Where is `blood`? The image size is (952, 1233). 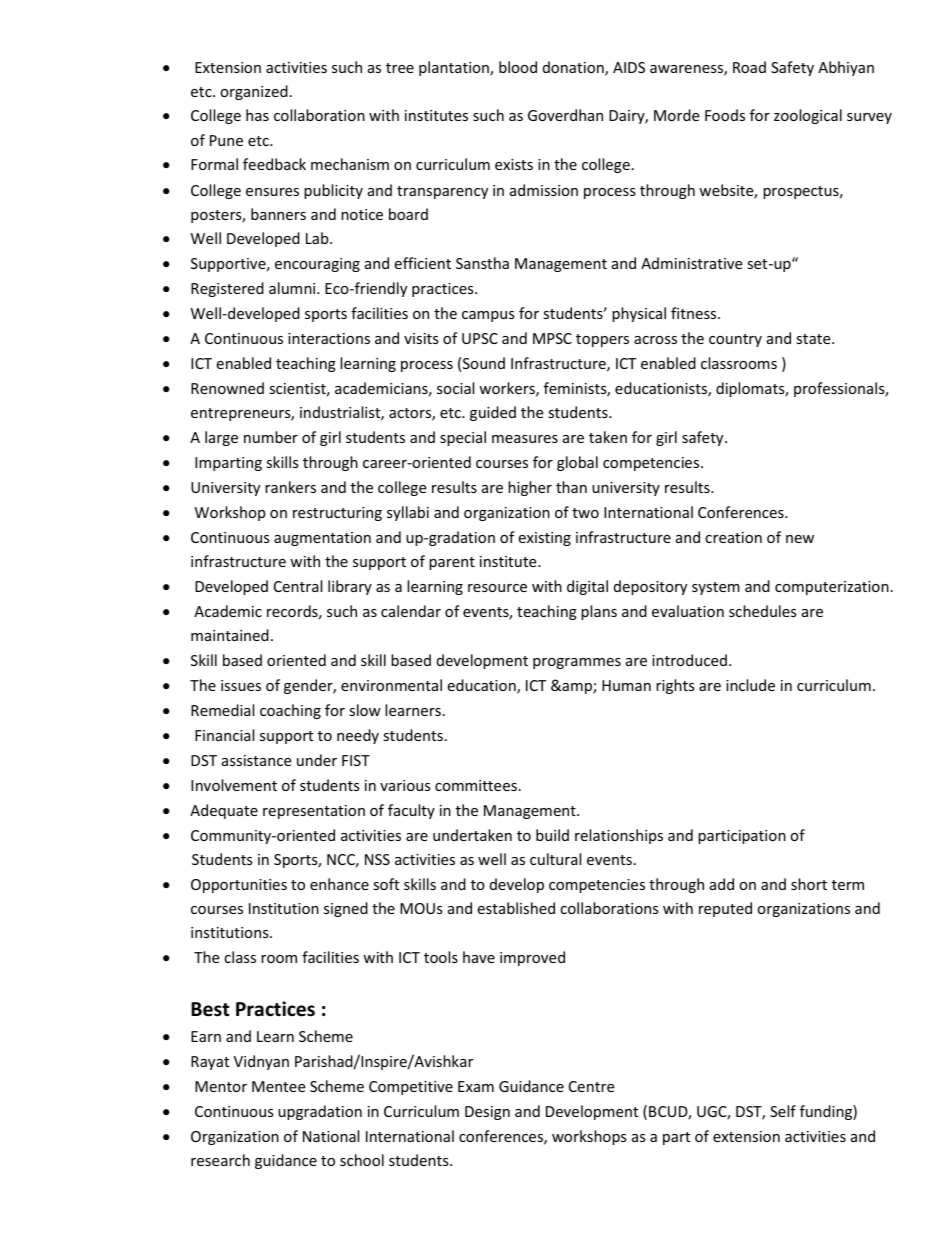
blood is located at coordinates (518, 67).
